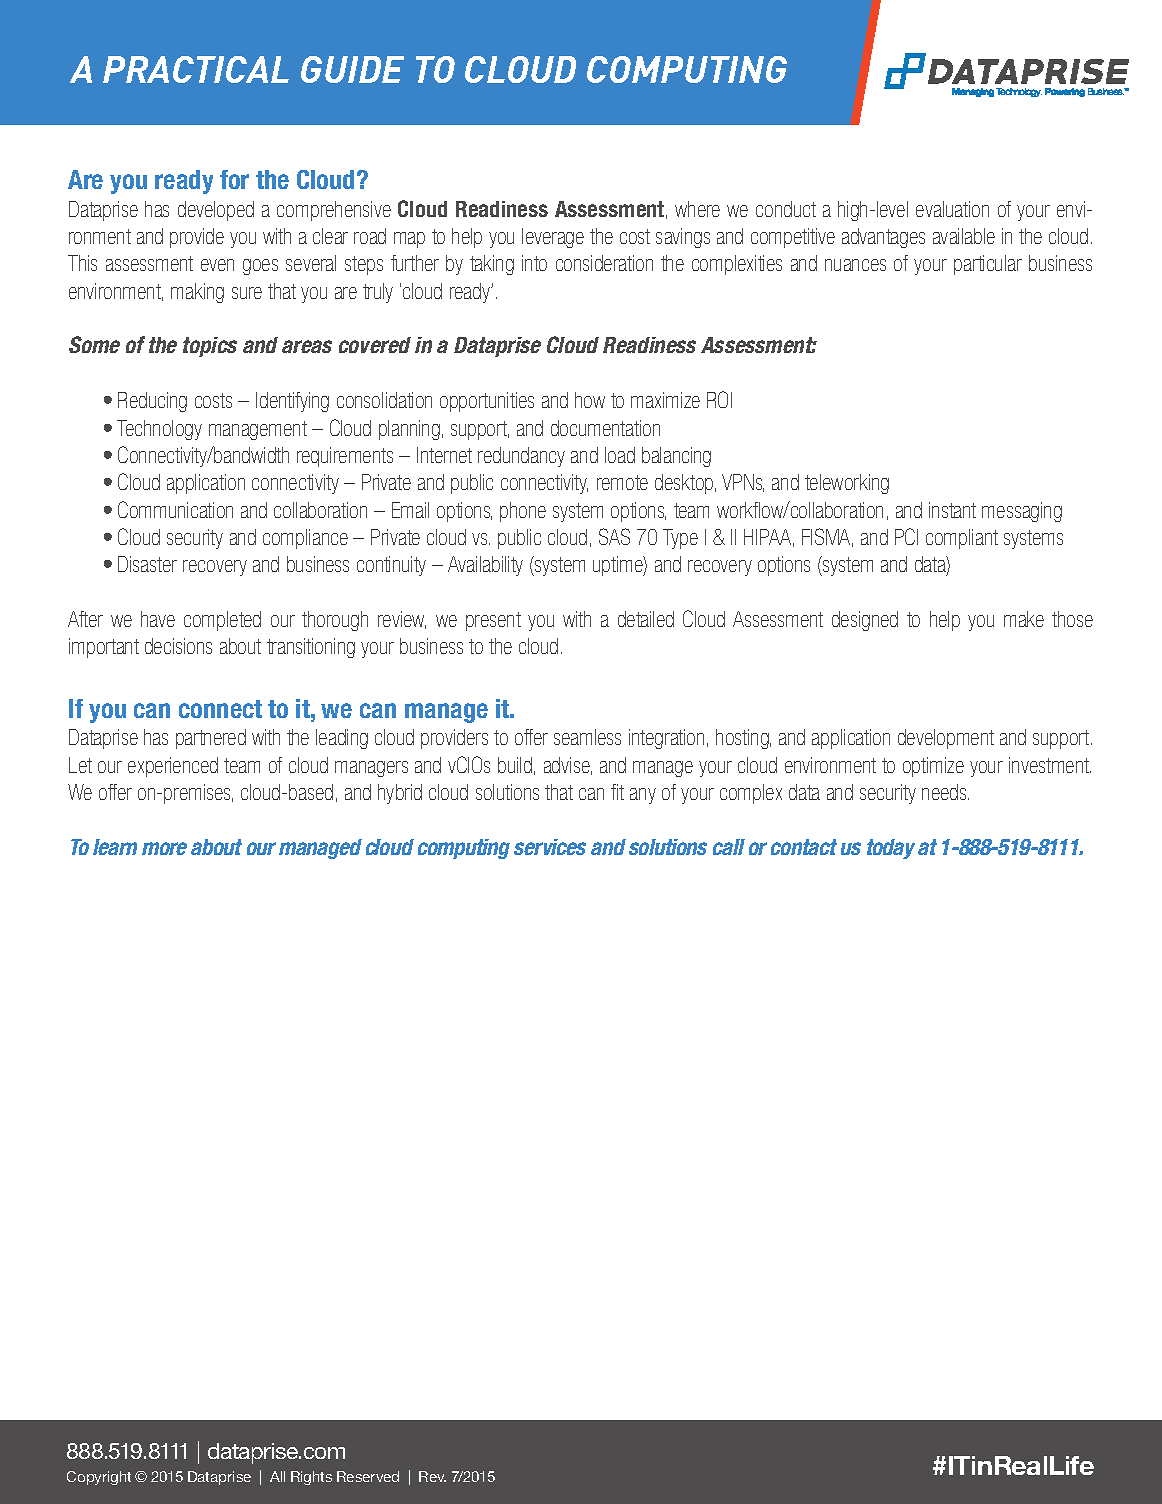 The image size is (1162, 1504). Describe the element at coordinates (99, 1478) in the screenshot. I see `Copyright` at that location.
